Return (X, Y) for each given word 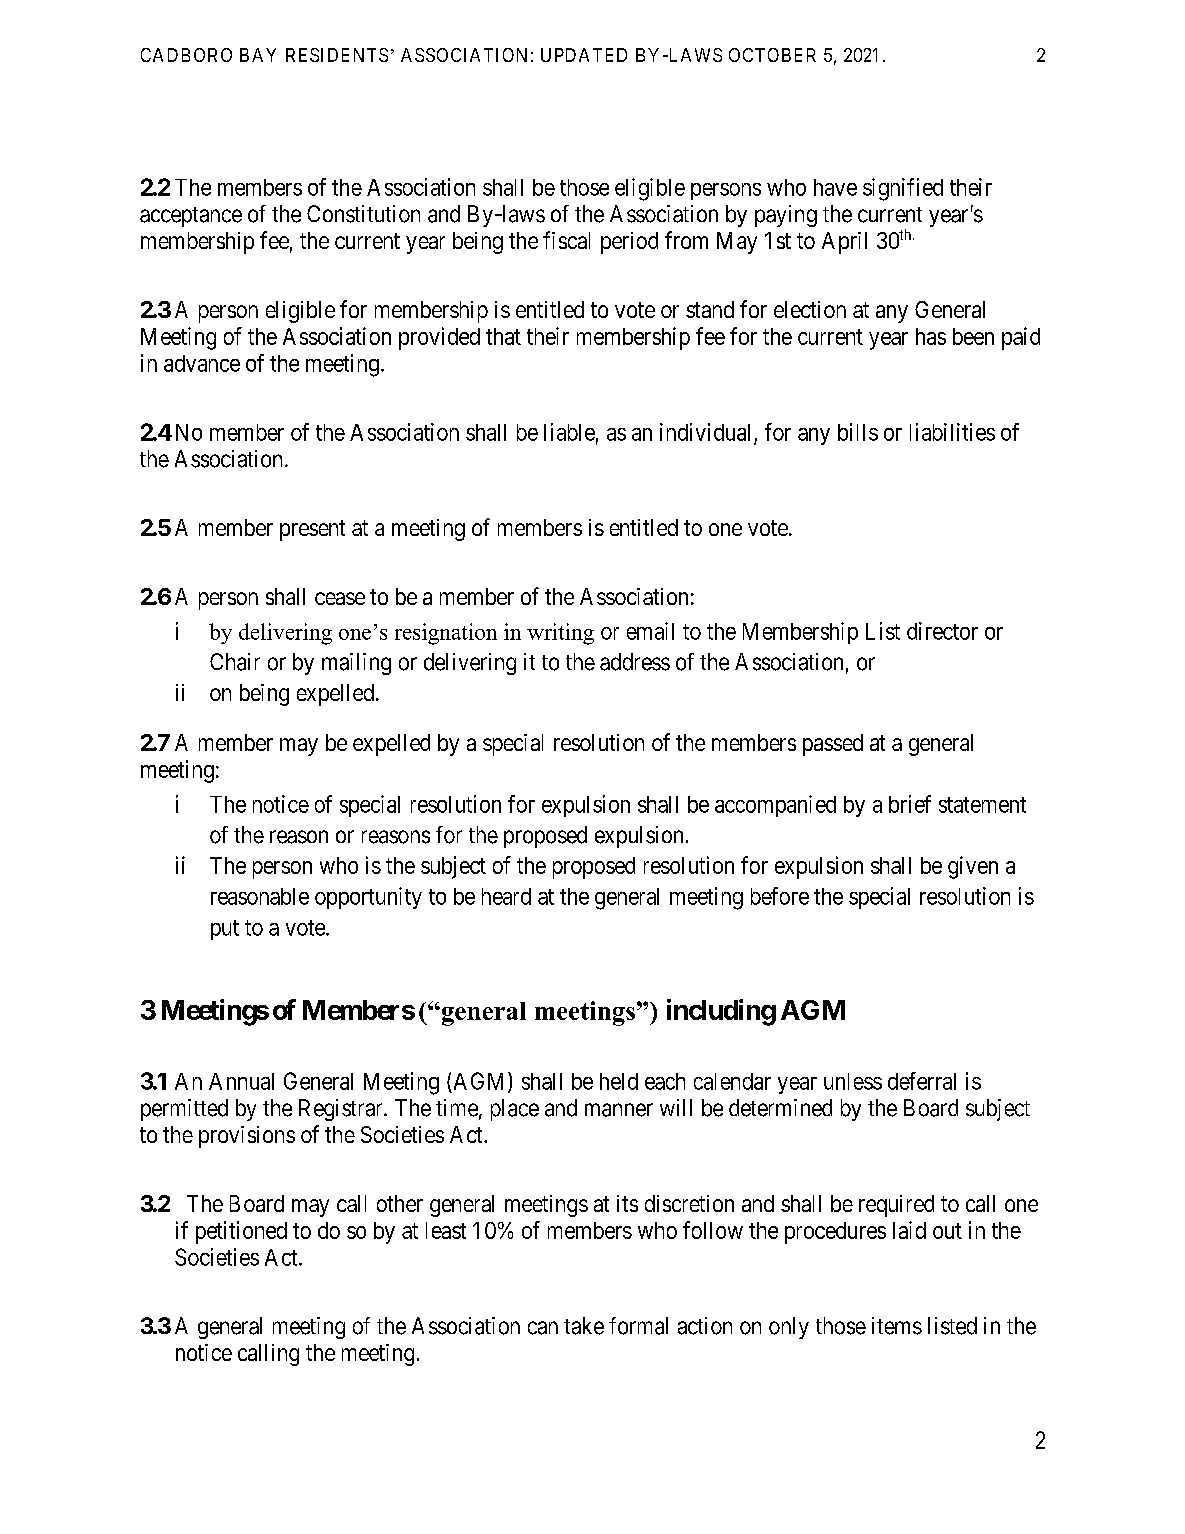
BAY (258, 55)
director (942, 631)
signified (903, 189)
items (897, 1326)
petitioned (241, 1232)
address (635, 662)
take (584, 1326)
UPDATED (584, 55)
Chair (235, 662)
